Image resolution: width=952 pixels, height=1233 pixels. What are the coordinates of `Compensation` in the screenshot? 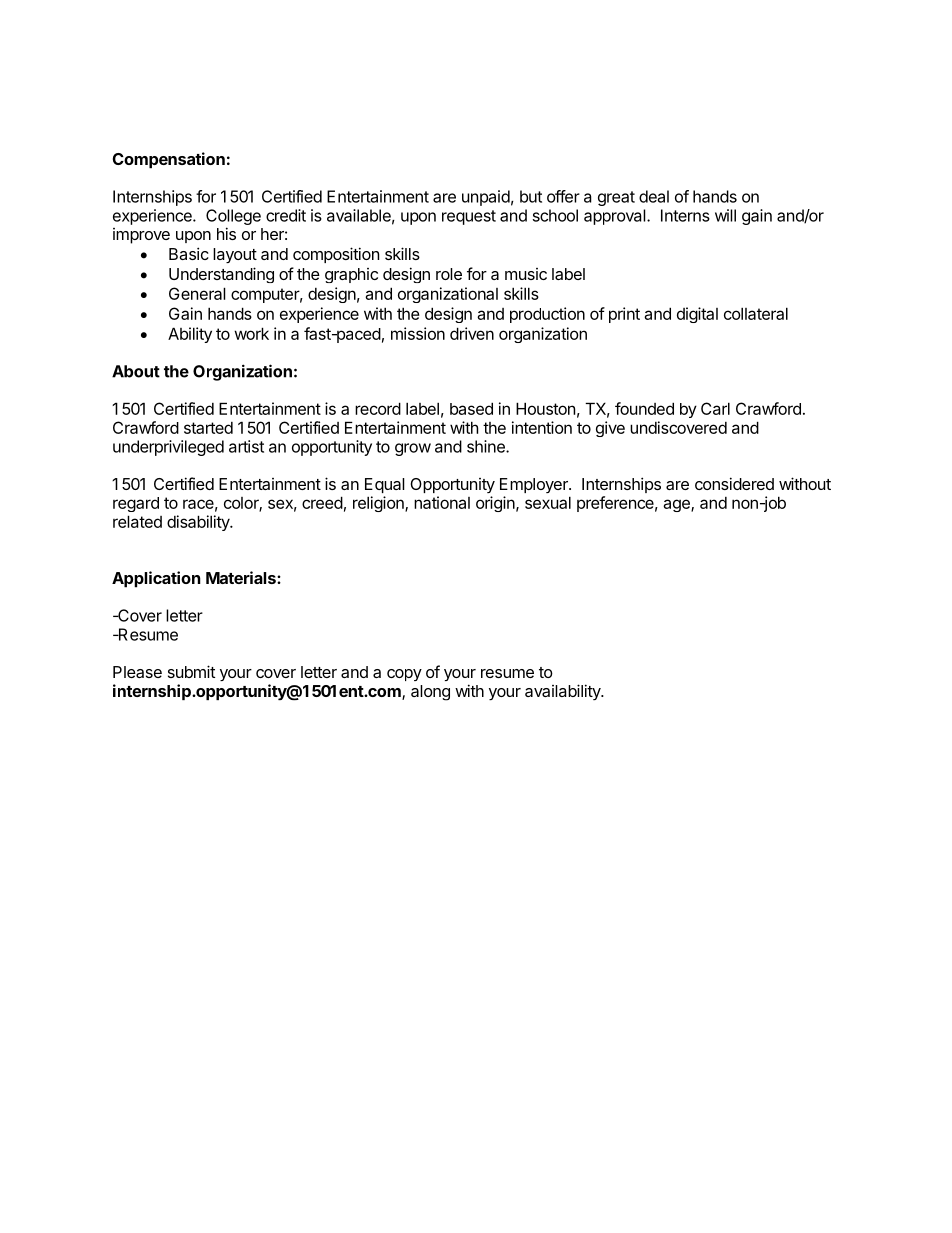 It's located at (169, 160).
